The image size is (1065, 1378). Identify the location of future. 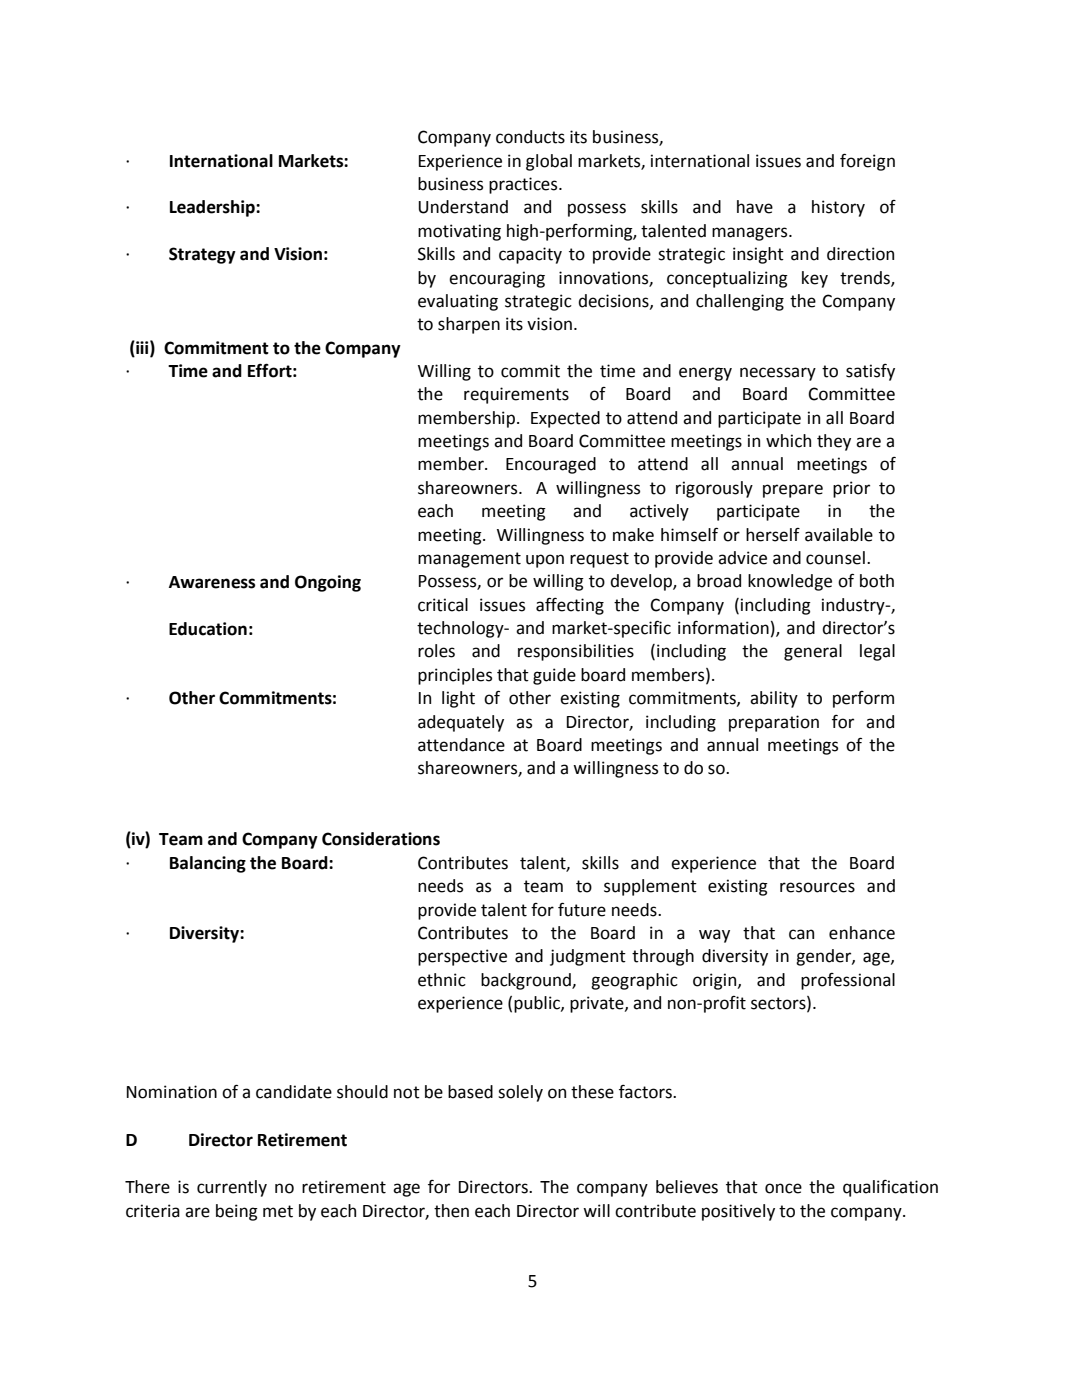
(582, 909).
